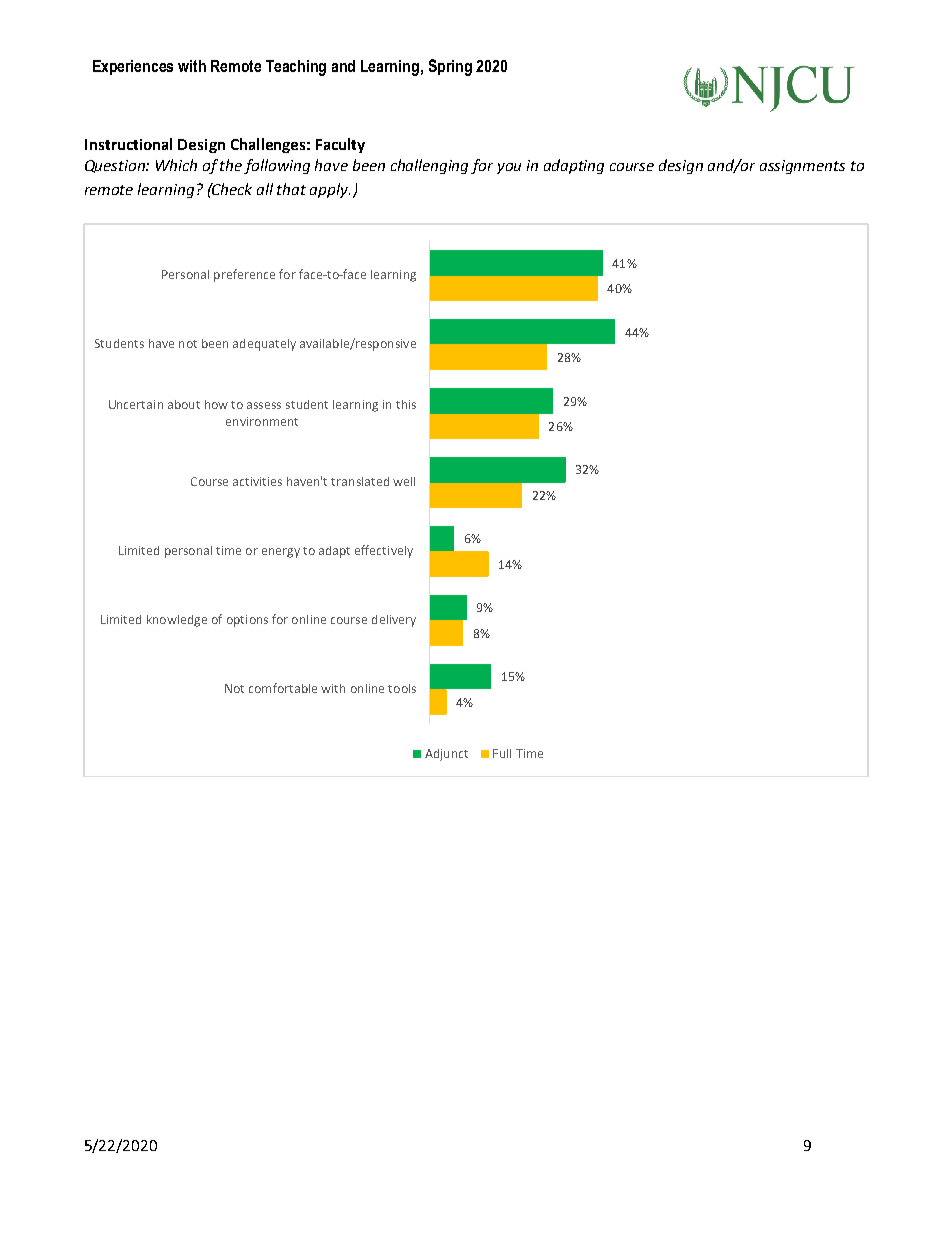 This screenshot has width=952, height=1233. I want to click on well, so click(404, 481).
